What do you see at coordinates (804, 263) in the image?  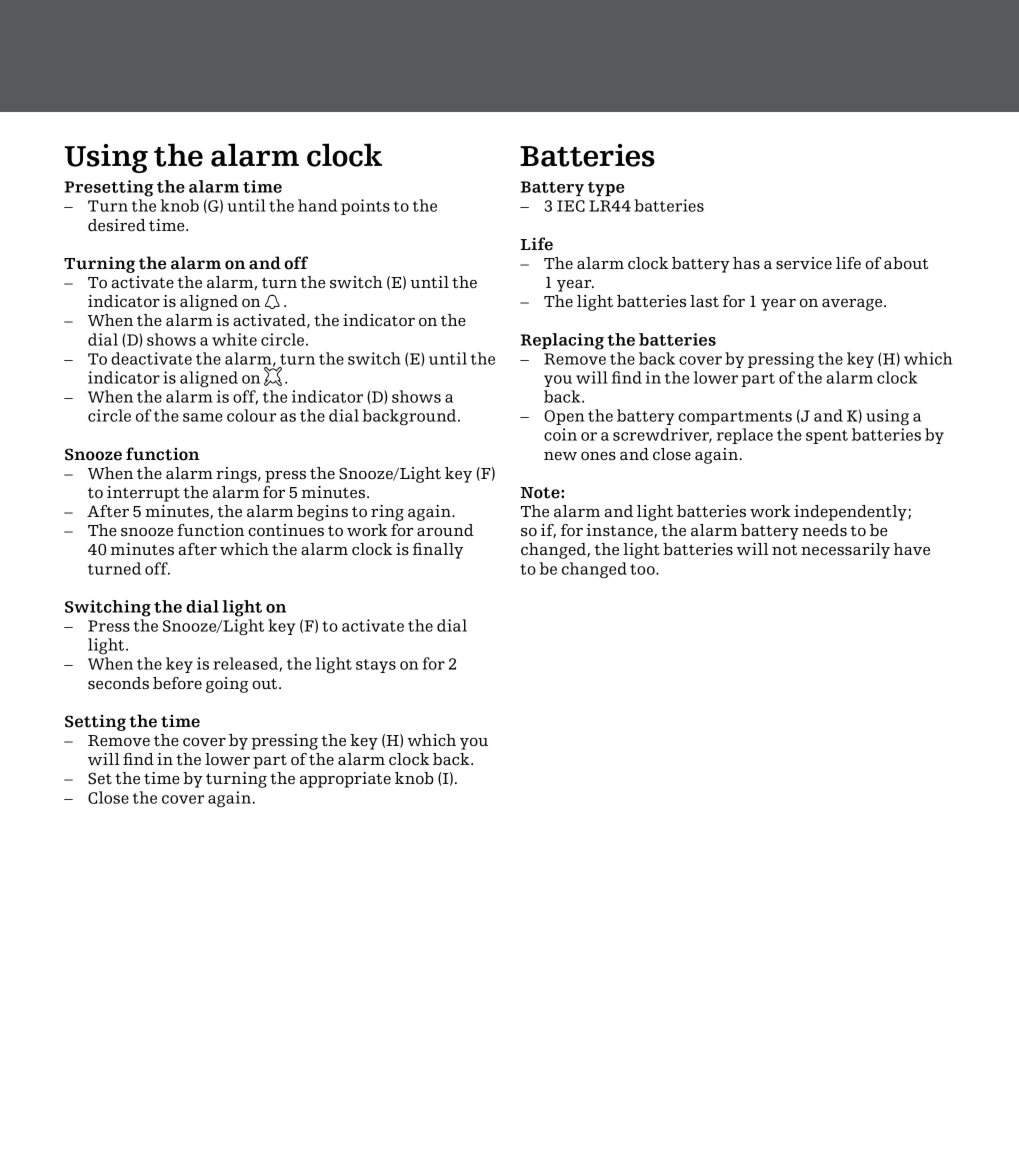 I see `service` at bounding box center [804, 263].
